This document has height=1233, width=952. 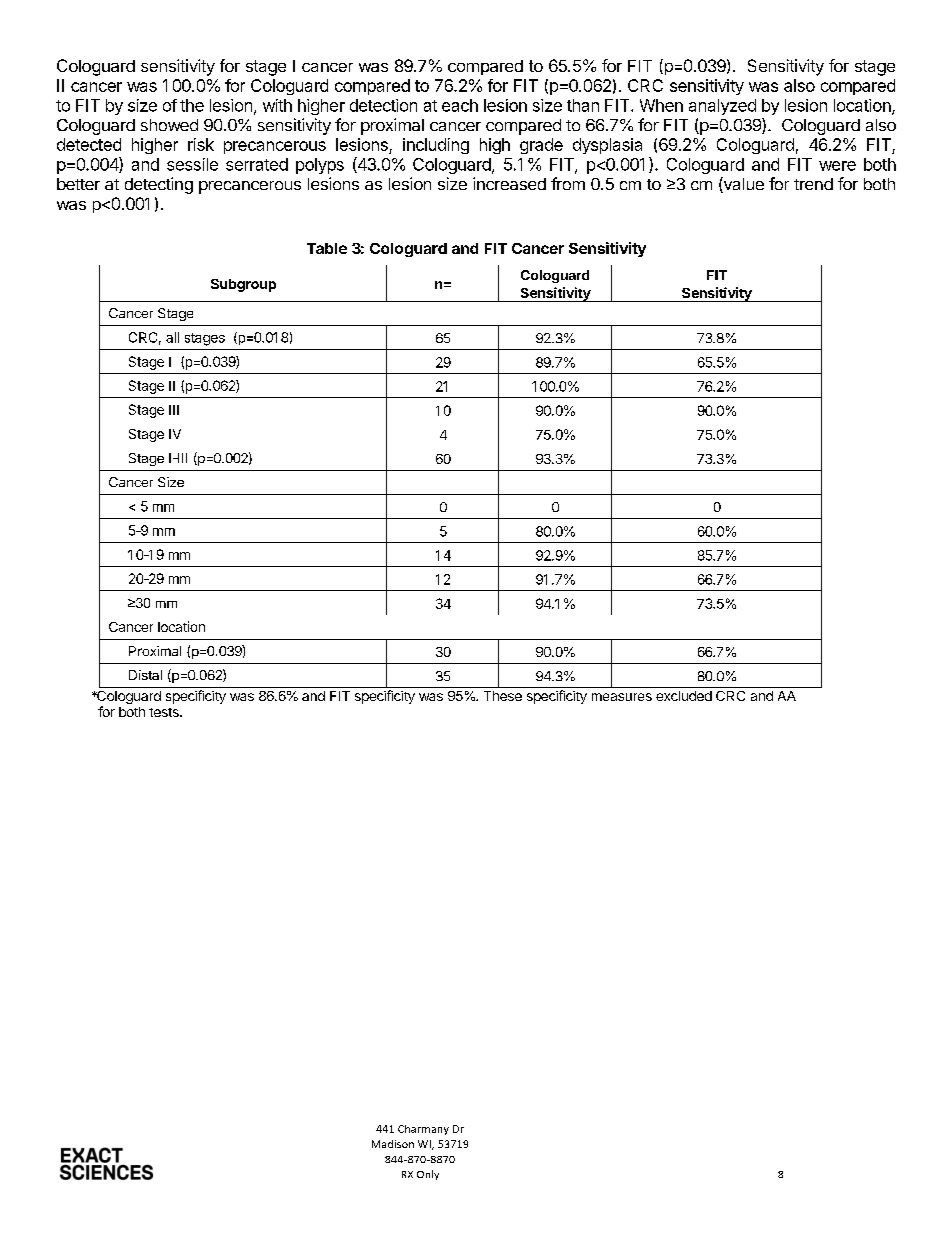 What do you see at coordinates (169, 125) in the document?
I see `showed` at bounding box center [169, 125].
